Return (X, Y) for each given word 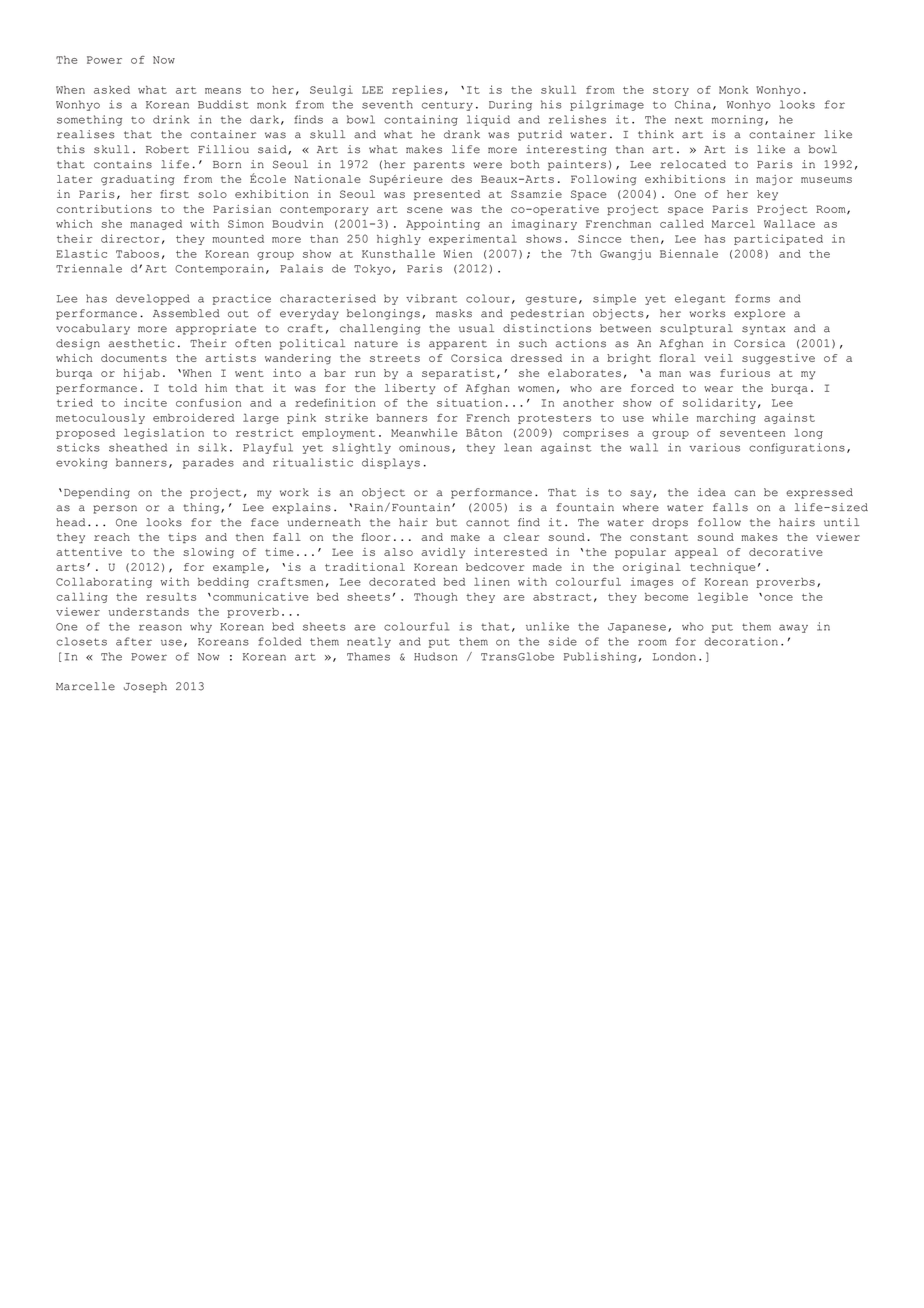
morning (739, 120)
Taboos (137, 254)
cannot (488, 523)
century (447, 106)
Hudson (435, 656)
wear (718, 389)
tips (182, 538)
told (182, 388)
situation (469, 402)
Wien (457, 253)
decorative (786, 552)
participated (778, 239)
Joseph (145, 687)
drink (171, 119)
